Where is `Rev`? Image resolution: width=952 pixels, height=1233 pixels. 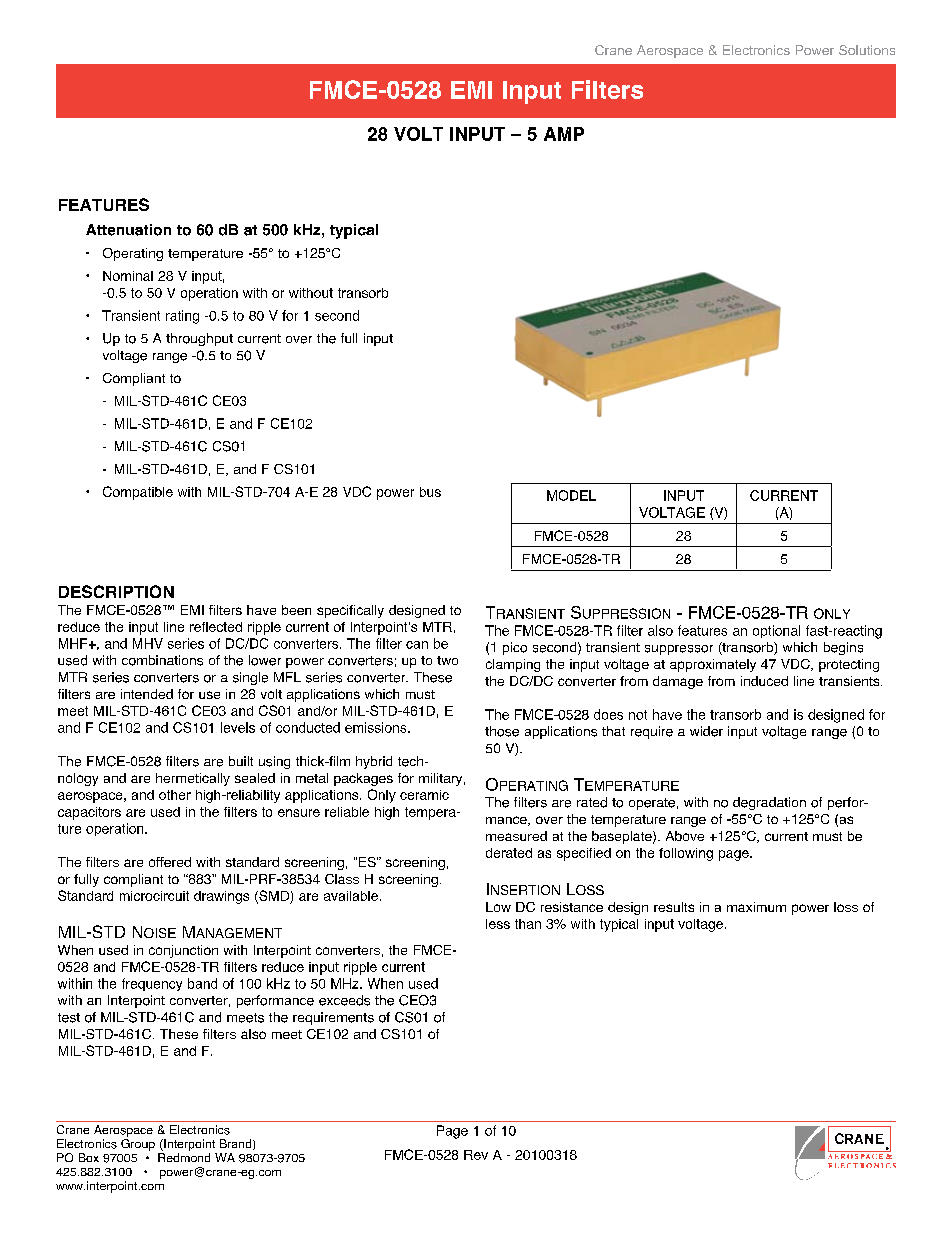
Rev is located at coordinates (476, 1155).
